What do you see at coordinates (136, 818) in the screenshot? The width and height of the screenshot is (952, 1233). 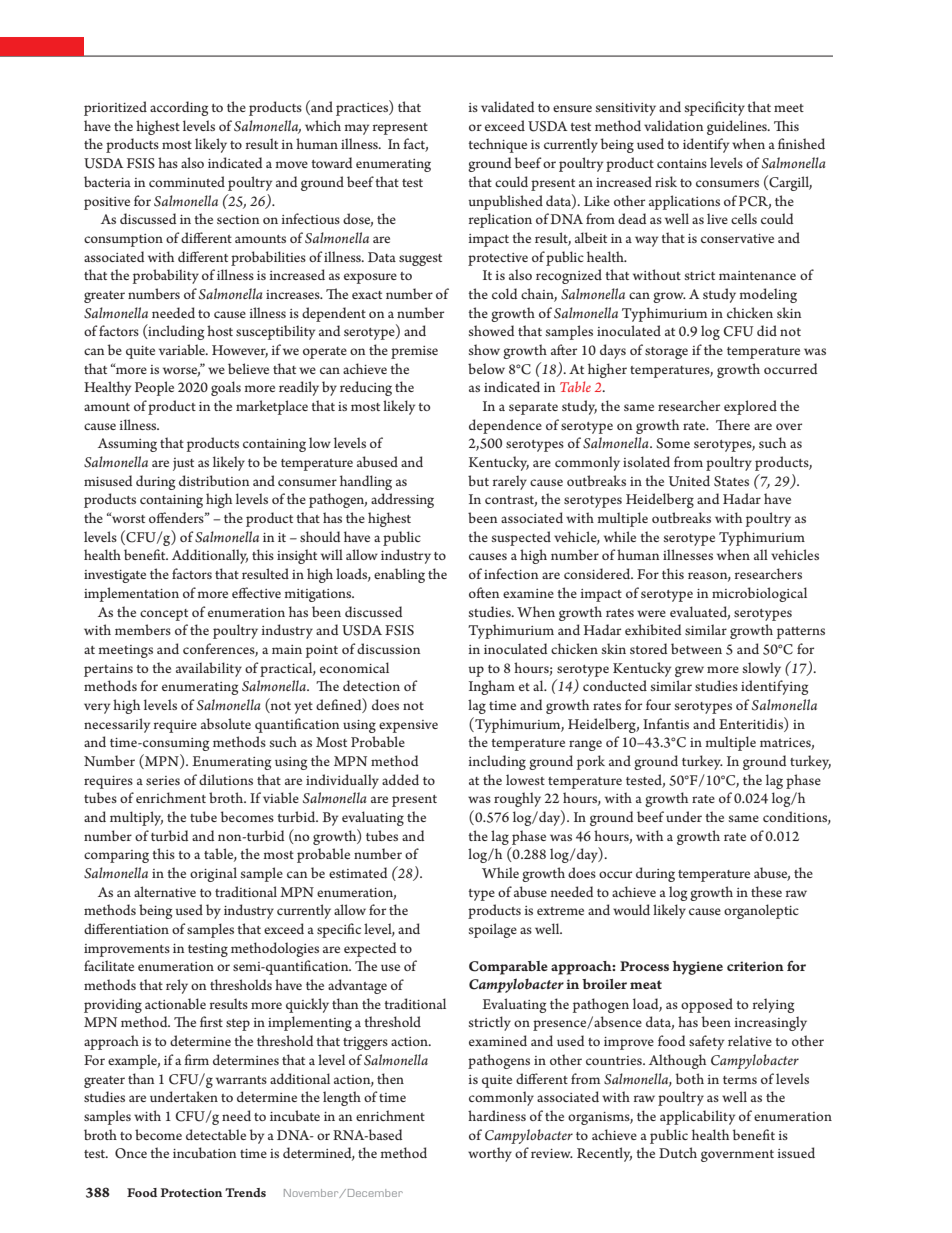 I see `multiply` at bounding box center [136, 818].
